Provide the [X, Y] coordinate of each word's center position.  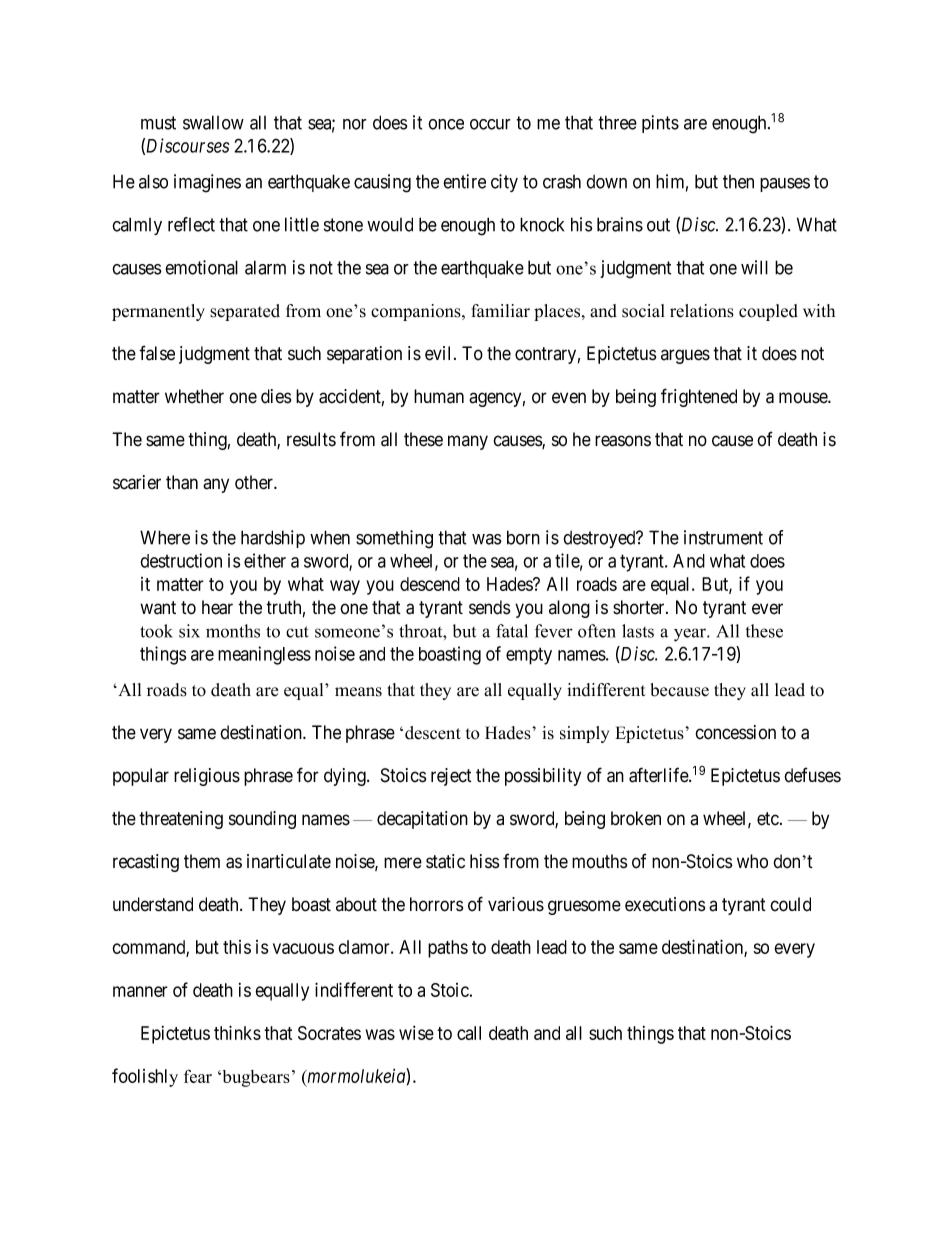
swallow [213, 122]
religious [207, 777]
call [469, 1033]
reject [451, 777]
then [738, 182]
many [468, 442]
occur [490, 124]
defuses [812, 775]
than [182, 482]
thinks [237, 1032]
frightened [699, 397]
